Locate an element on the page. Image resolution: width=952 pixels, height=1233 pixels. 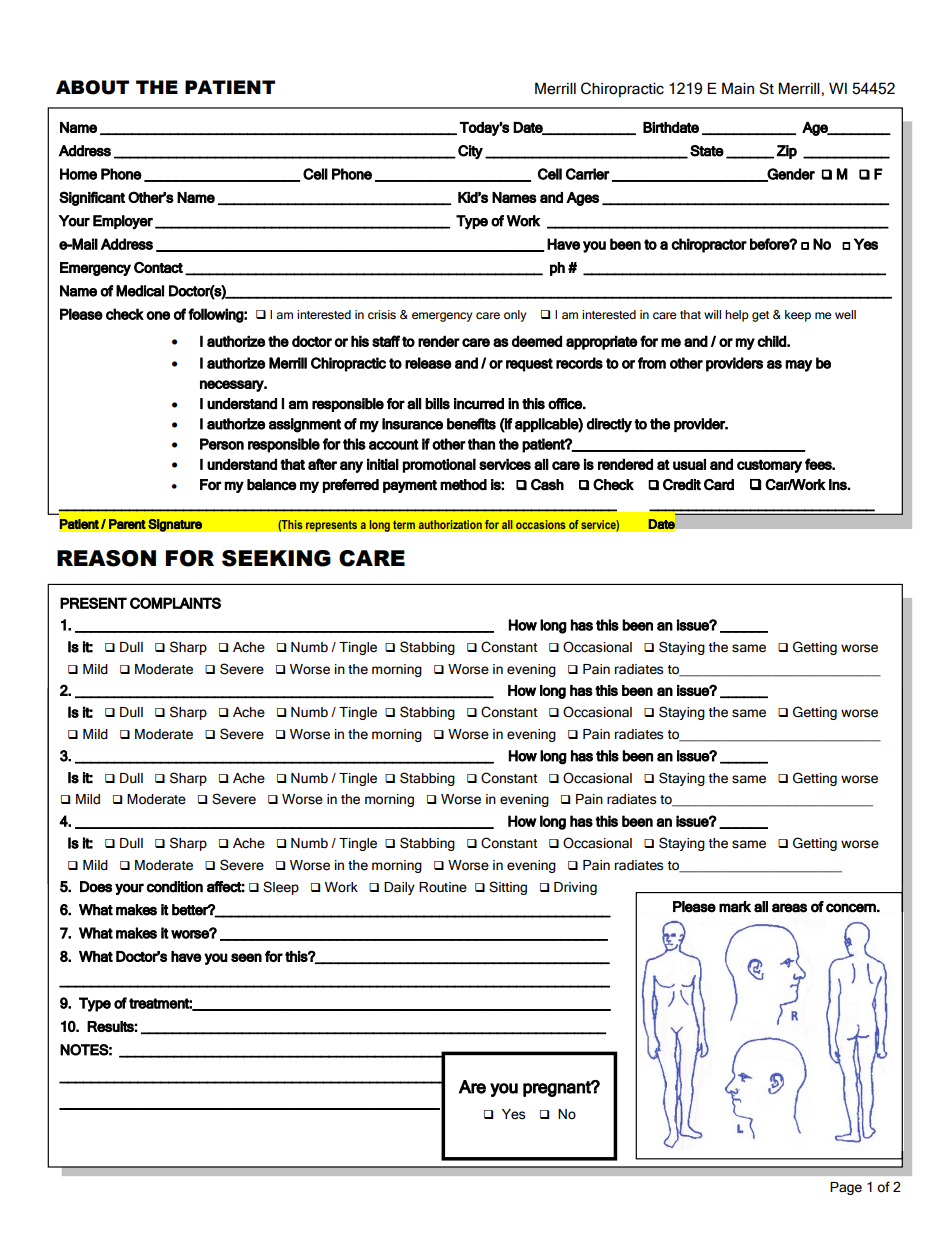
mark is located at coordinates (735, 907).
